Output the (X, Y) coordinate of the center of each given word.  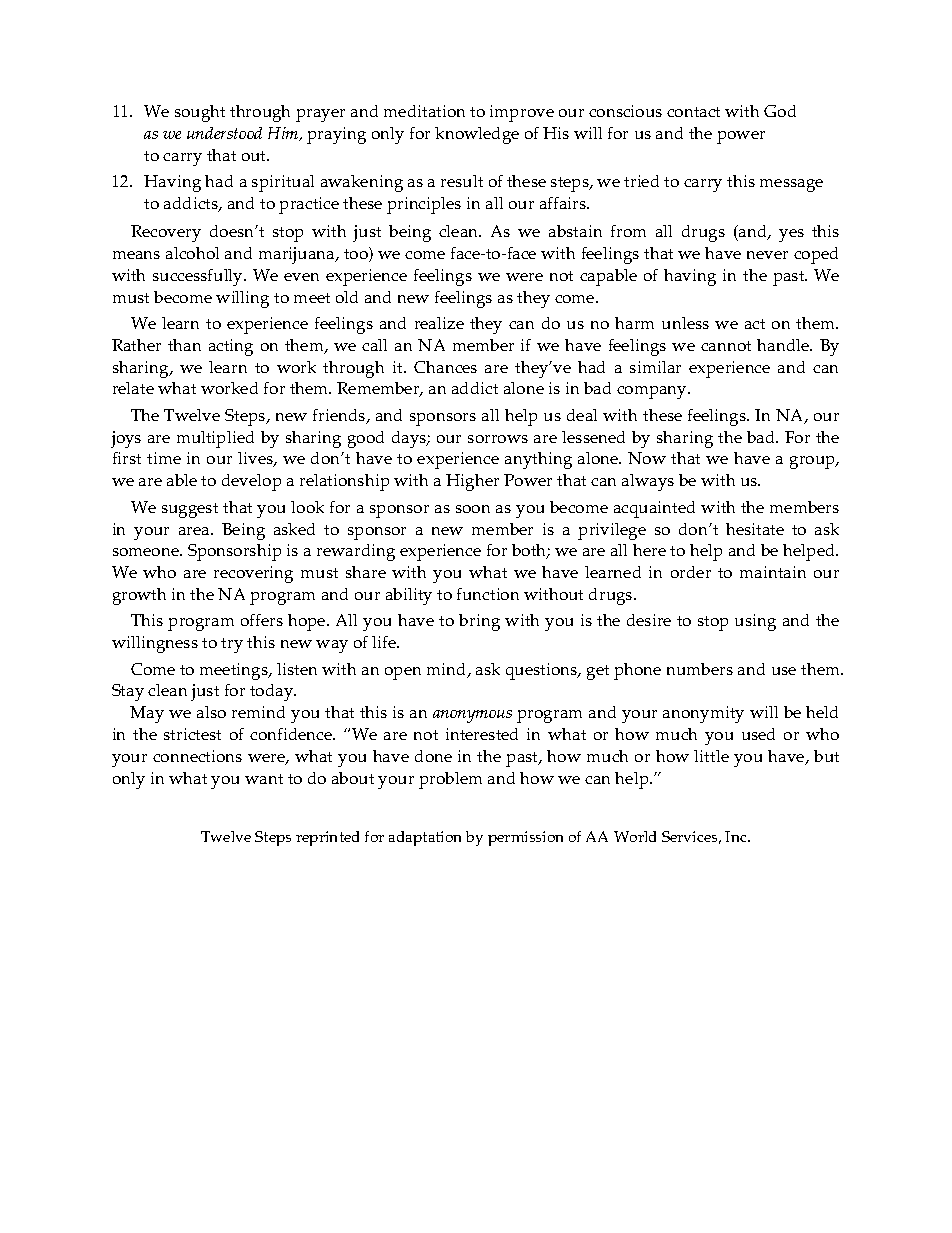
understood (224, 133)
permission (525, 838)
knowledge (477, 135)
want (264, 779)
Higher (472, 482)
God (780, 111)
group (813, 462)
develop (251, 482)
